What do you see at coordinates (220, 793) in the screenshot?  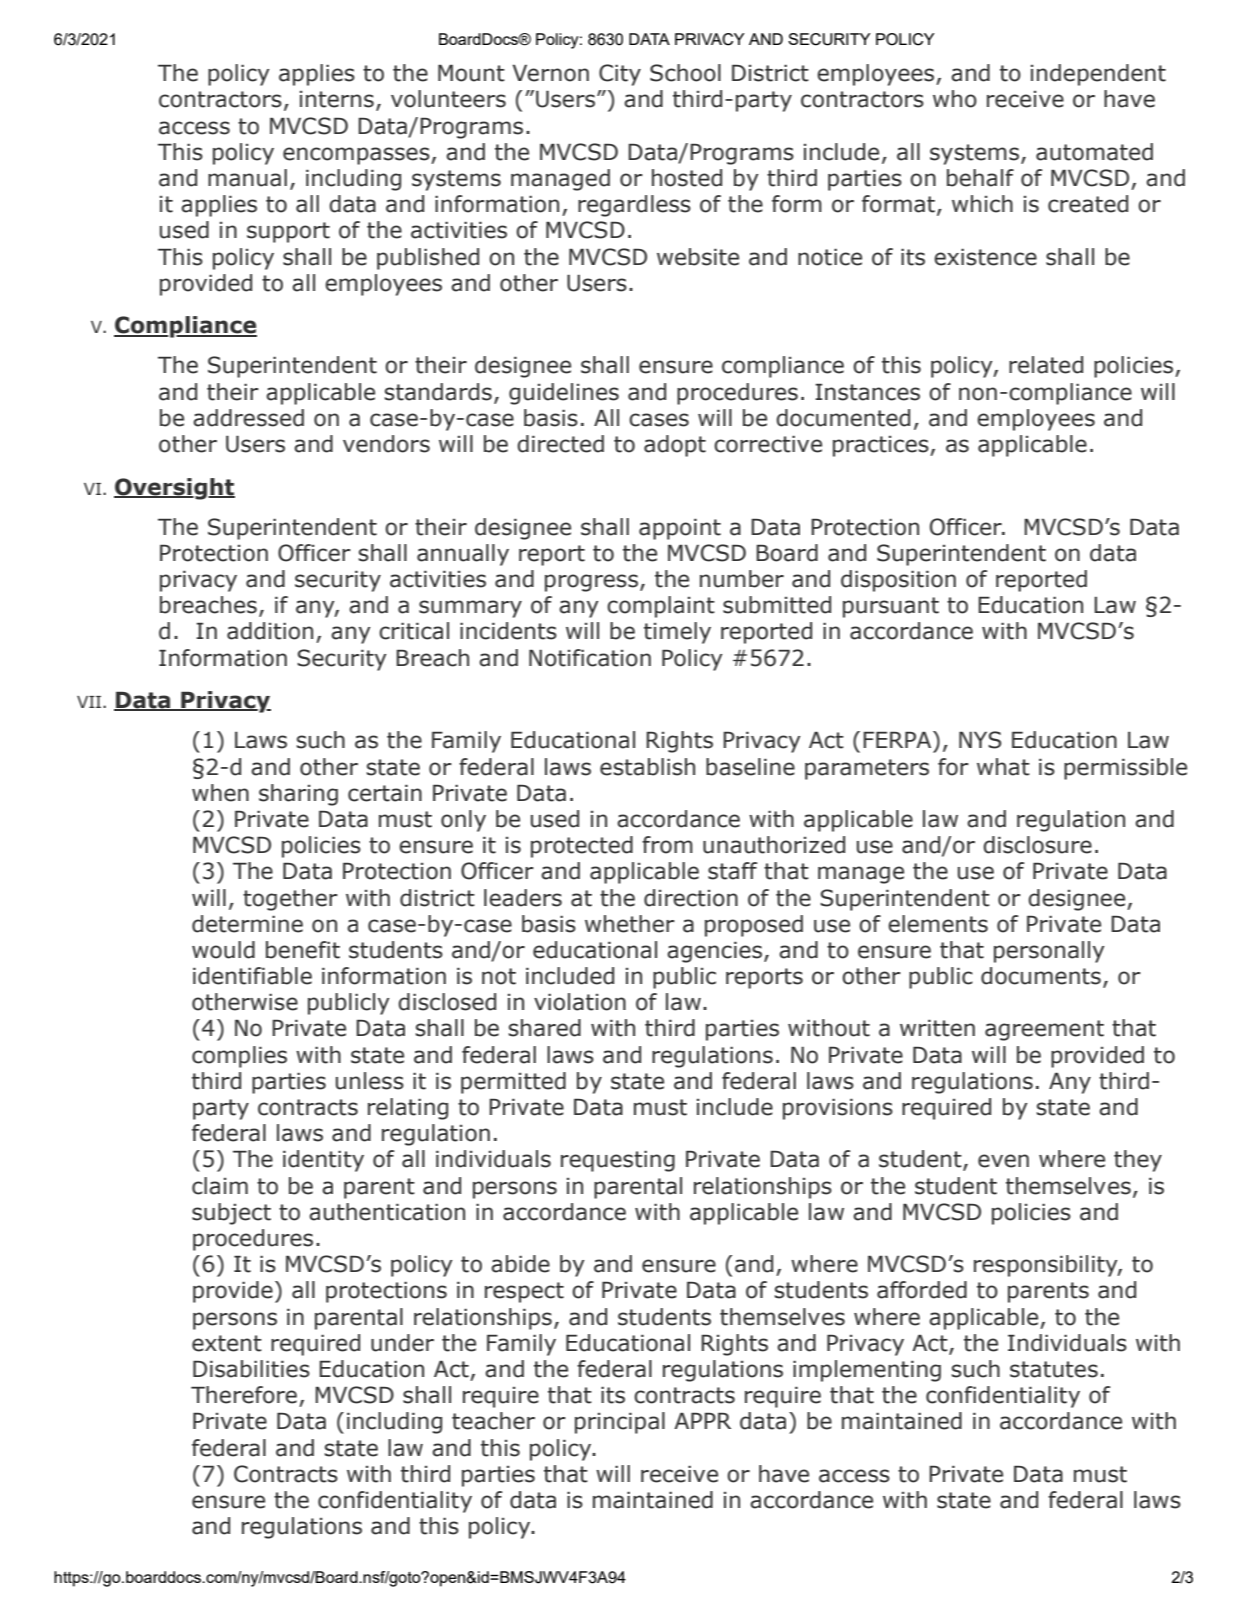 I see `when` at bounding box center [220, 793].
